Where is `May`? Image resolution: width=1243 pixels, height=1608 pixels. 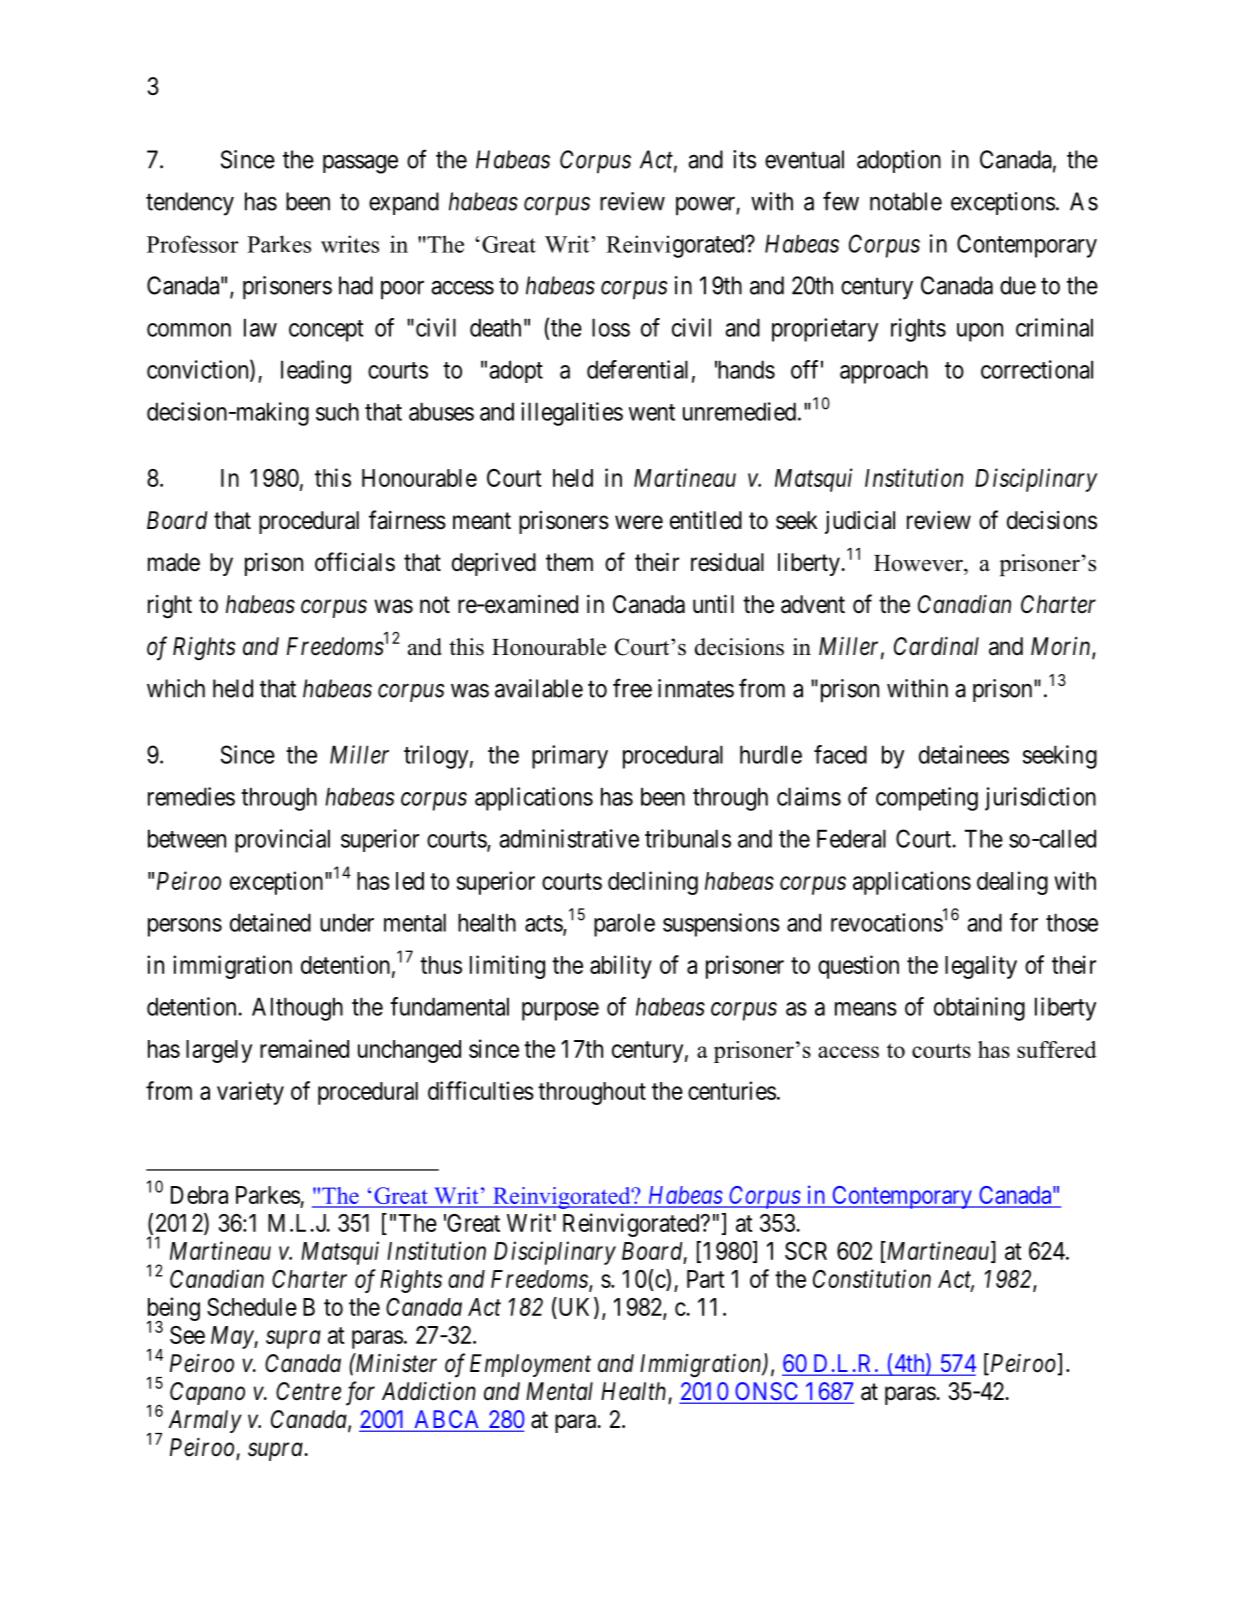 May is located at coordinates (233, 1337).
